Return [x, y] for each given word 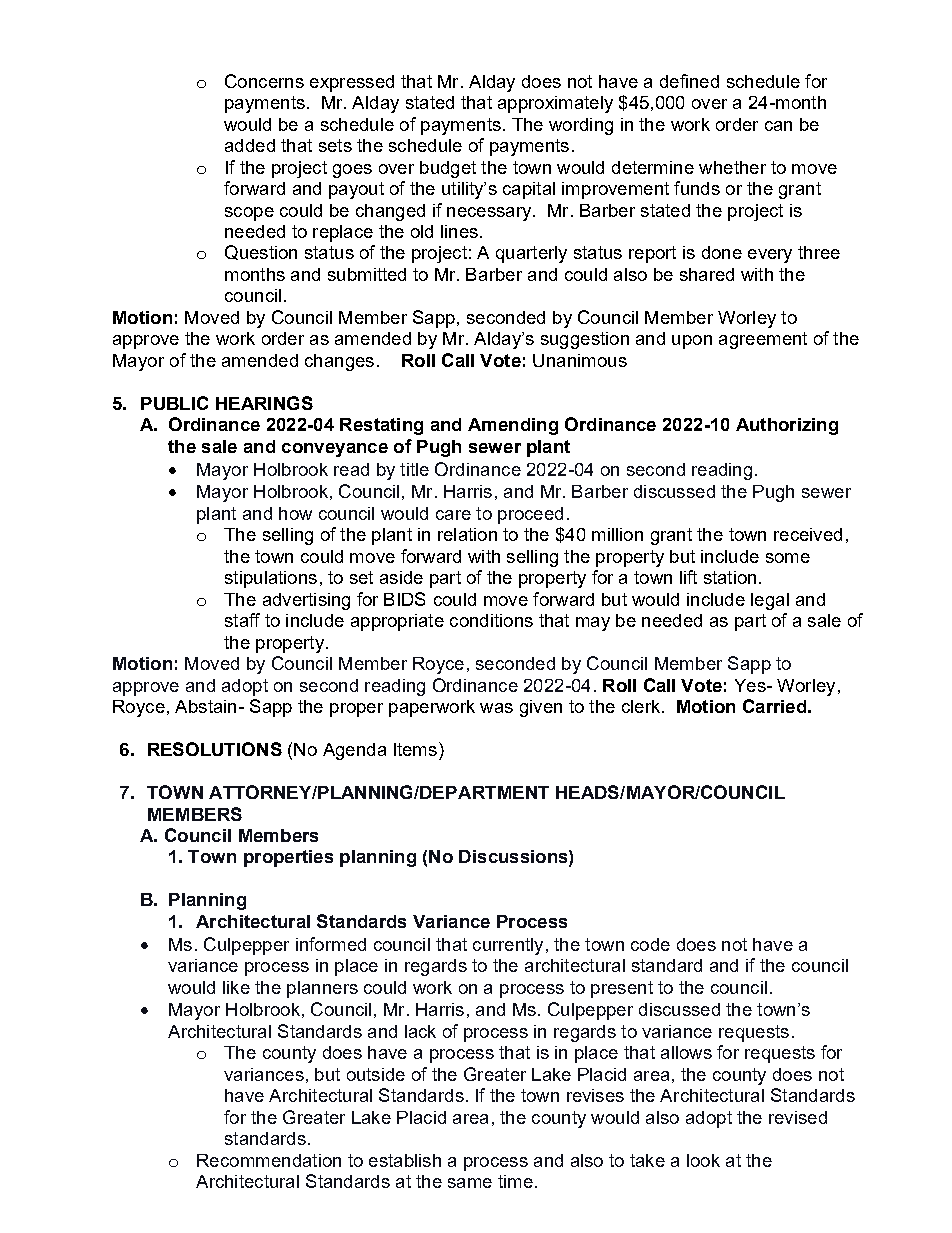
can [778, 126]
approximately [555, 104]
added [250, 145]
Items [415, 749]
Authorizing [787, 426]
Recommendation [269, 1160]
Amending [513, 426]
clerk [641, 706]
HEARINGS [264, 403]
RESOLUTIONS [215, 749]
